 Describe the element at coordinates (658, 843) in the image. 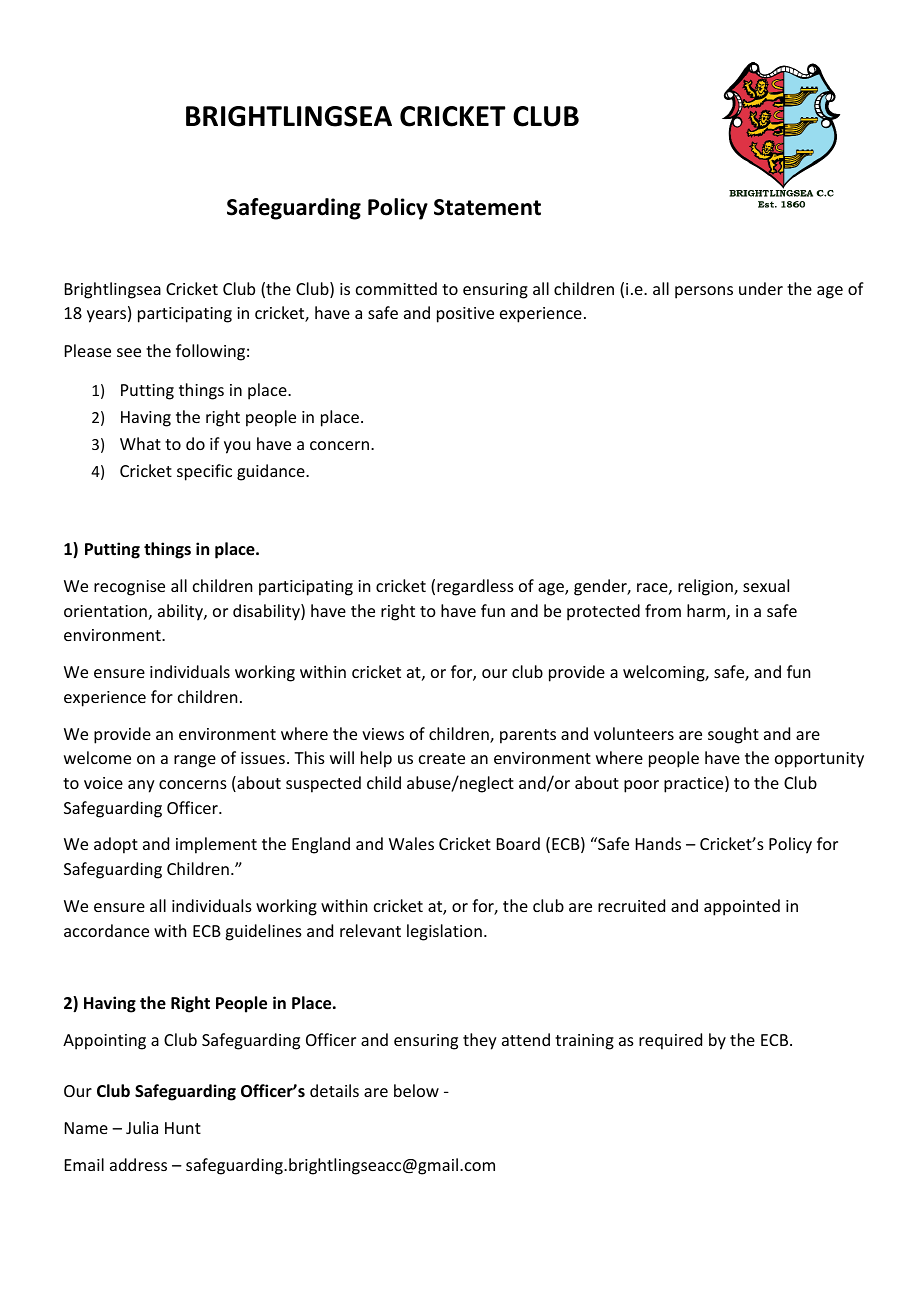

I see `Hands` at that location.
